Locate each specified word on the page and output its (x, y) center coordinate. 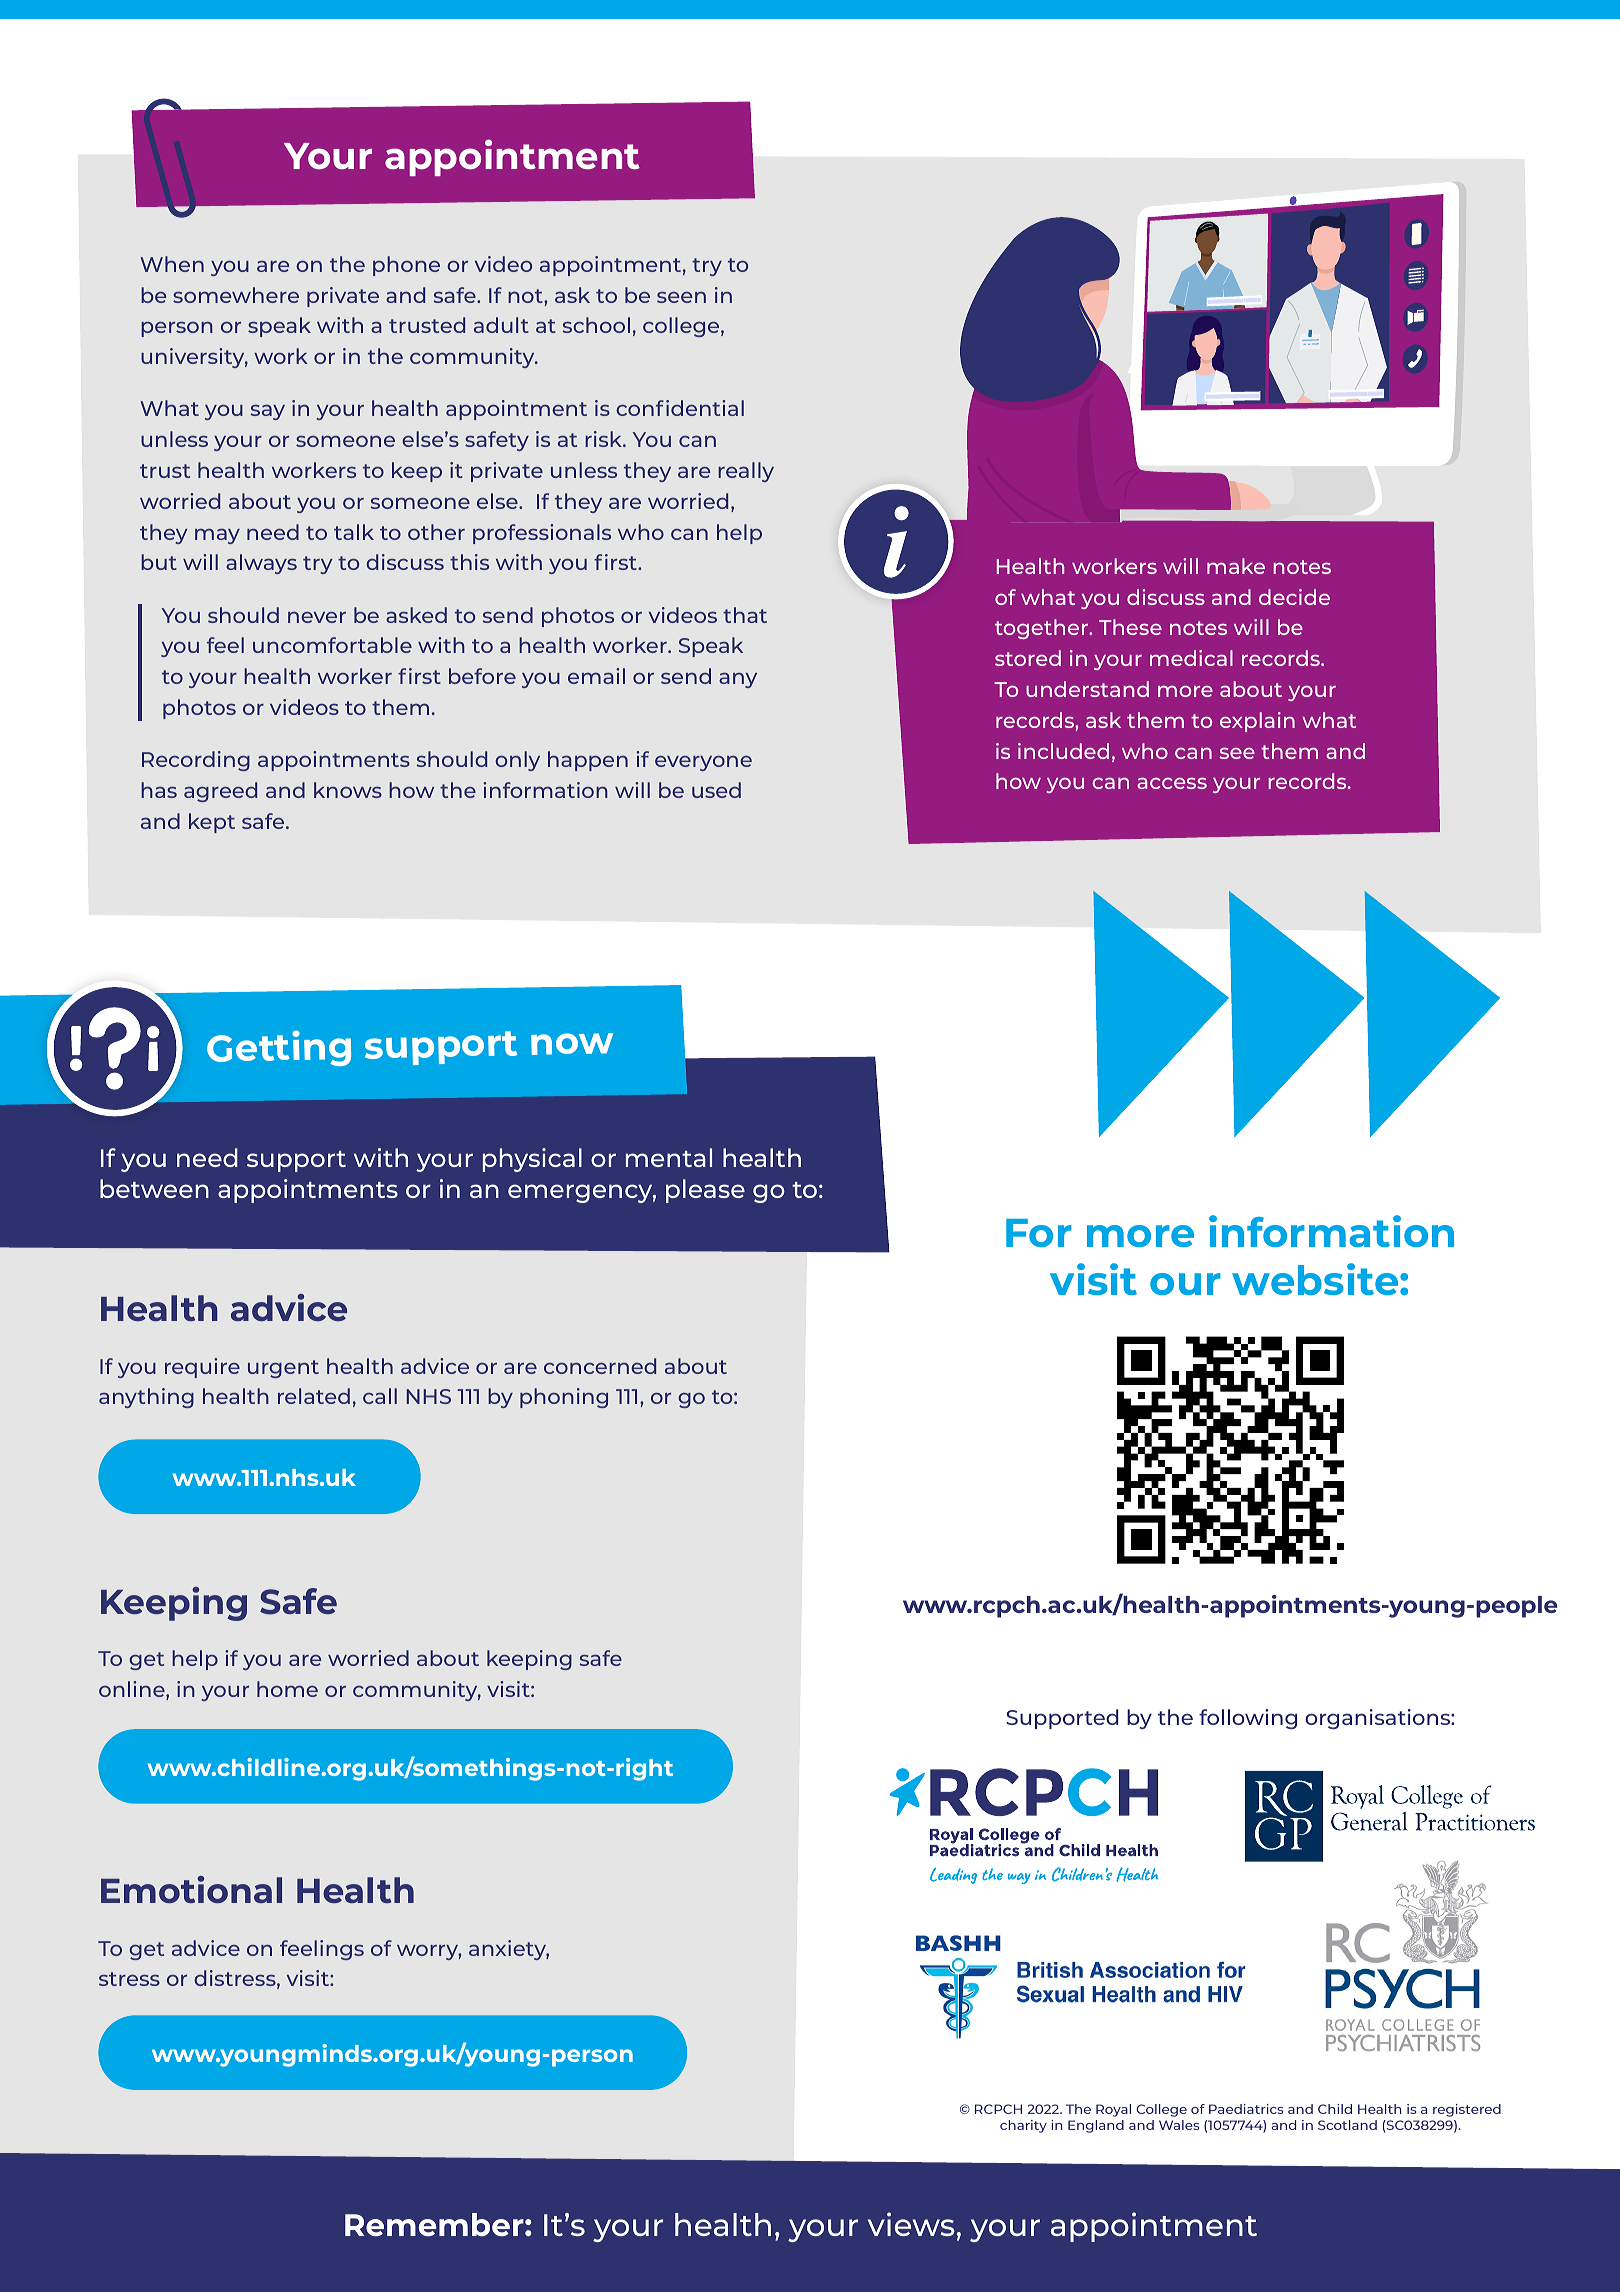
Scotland (1347, 2125)
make (1236, 566)
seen (681, 297)
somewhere (236, 295)
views (911, 2224)
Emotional (191, 1889)
